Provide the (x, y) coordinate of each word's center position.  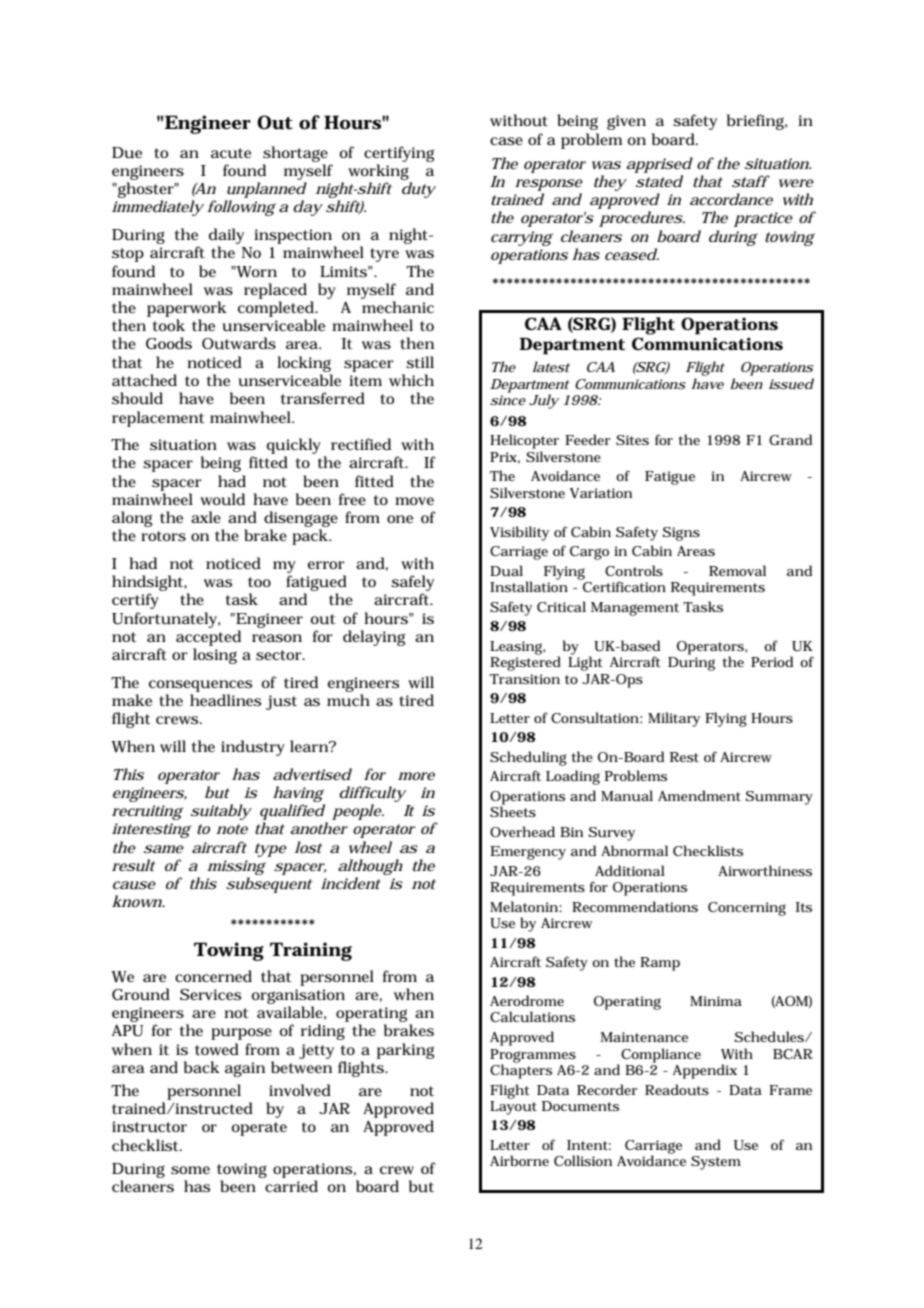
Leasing (517, 648)
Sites (632, 440)
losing (215, 656)
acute (231, 153)
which (411, 380)
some (190, 1170)
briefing (756, 122)
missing (236, 867)
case (506, 141)
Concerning (747, 909)
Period (772, 661)
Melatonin (524, 906)
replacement (158, 419)
